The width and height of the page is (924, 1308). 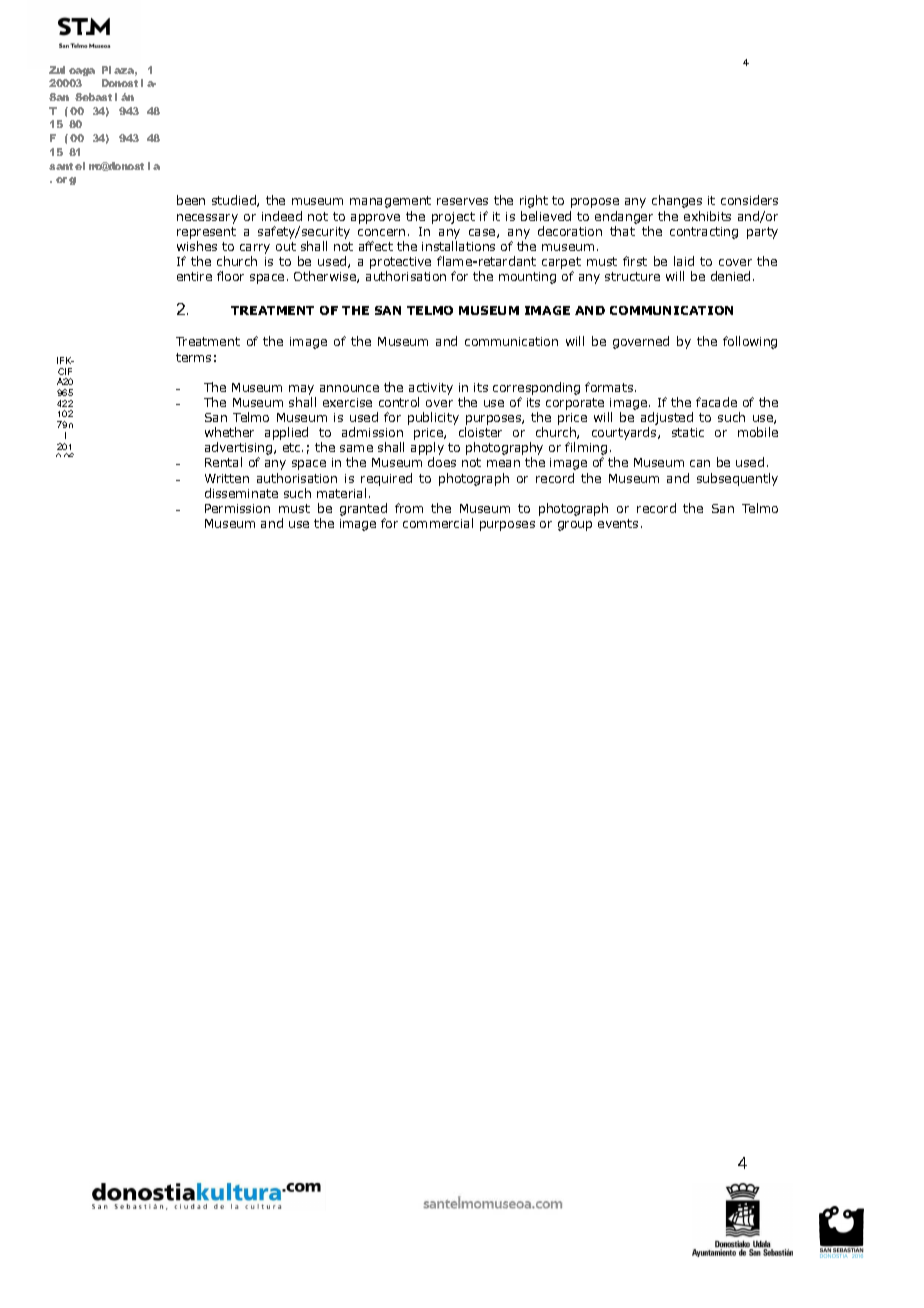 I want to click on events, so click(x=618, y=523).
